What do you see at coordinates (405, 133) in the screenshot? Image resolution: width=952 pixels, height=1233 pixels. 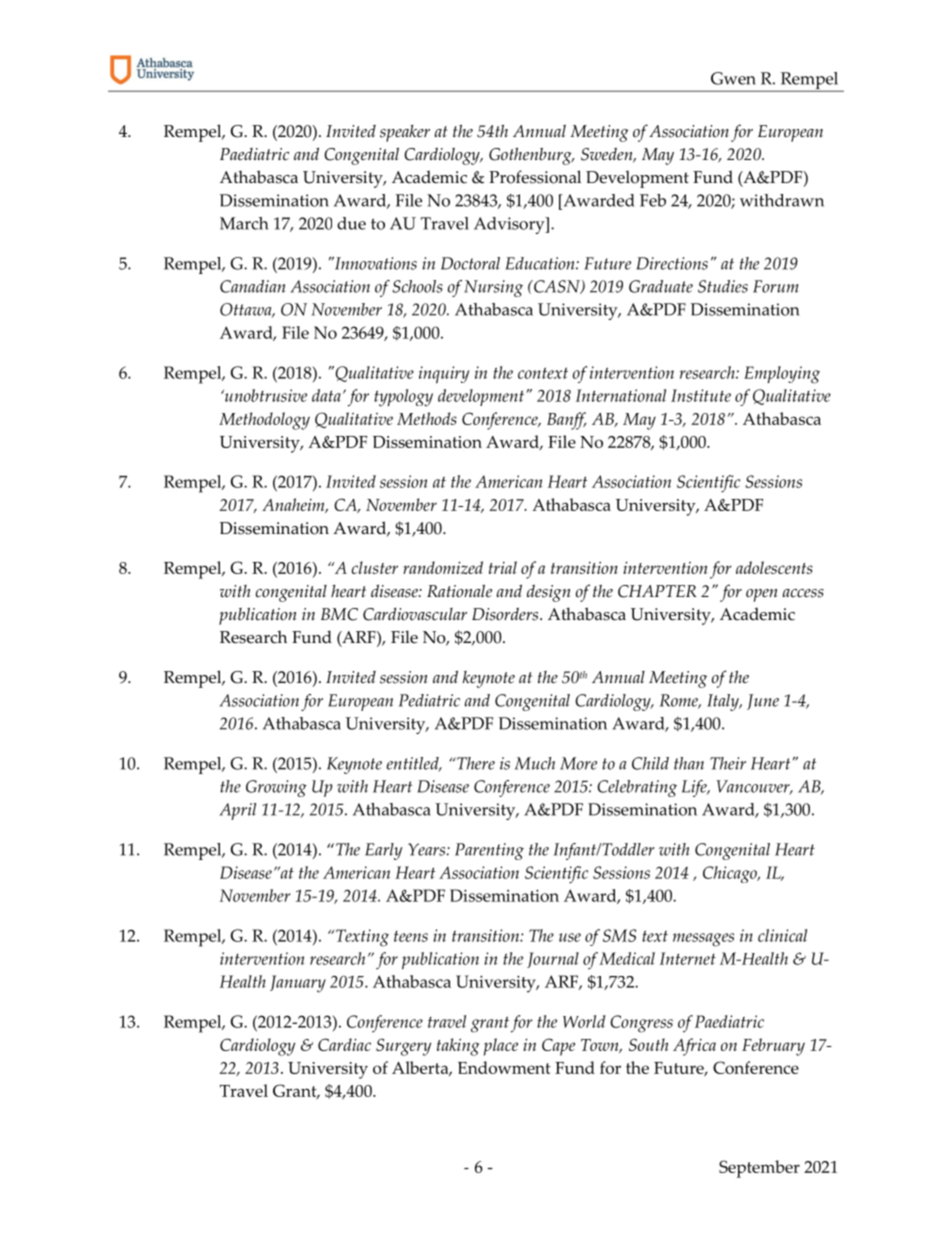 I see `speaker` at bounding box center [405, 133].
